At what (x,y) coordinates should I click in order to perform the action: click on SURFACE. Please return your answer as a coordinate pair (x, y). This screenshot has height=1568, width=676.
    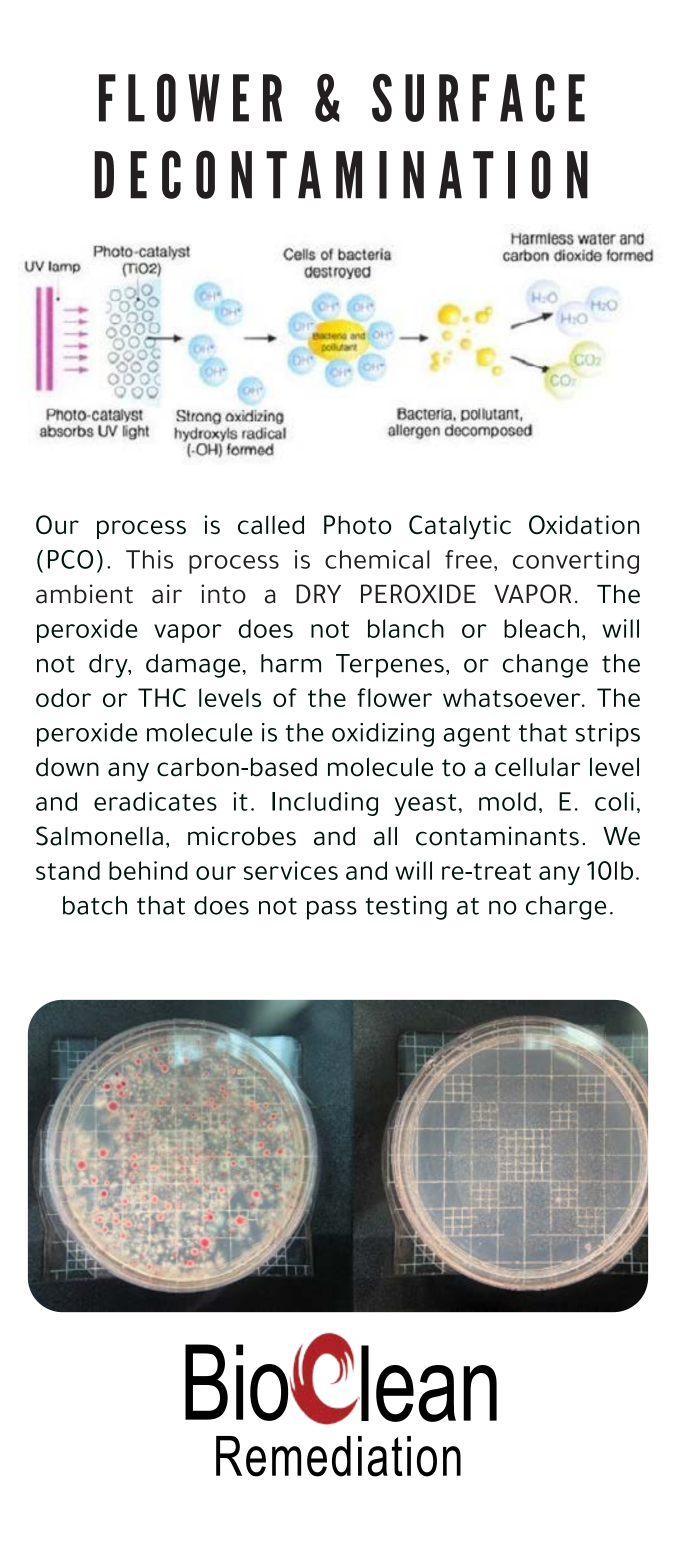
    Looking at the image, I should click on (478, 98).
